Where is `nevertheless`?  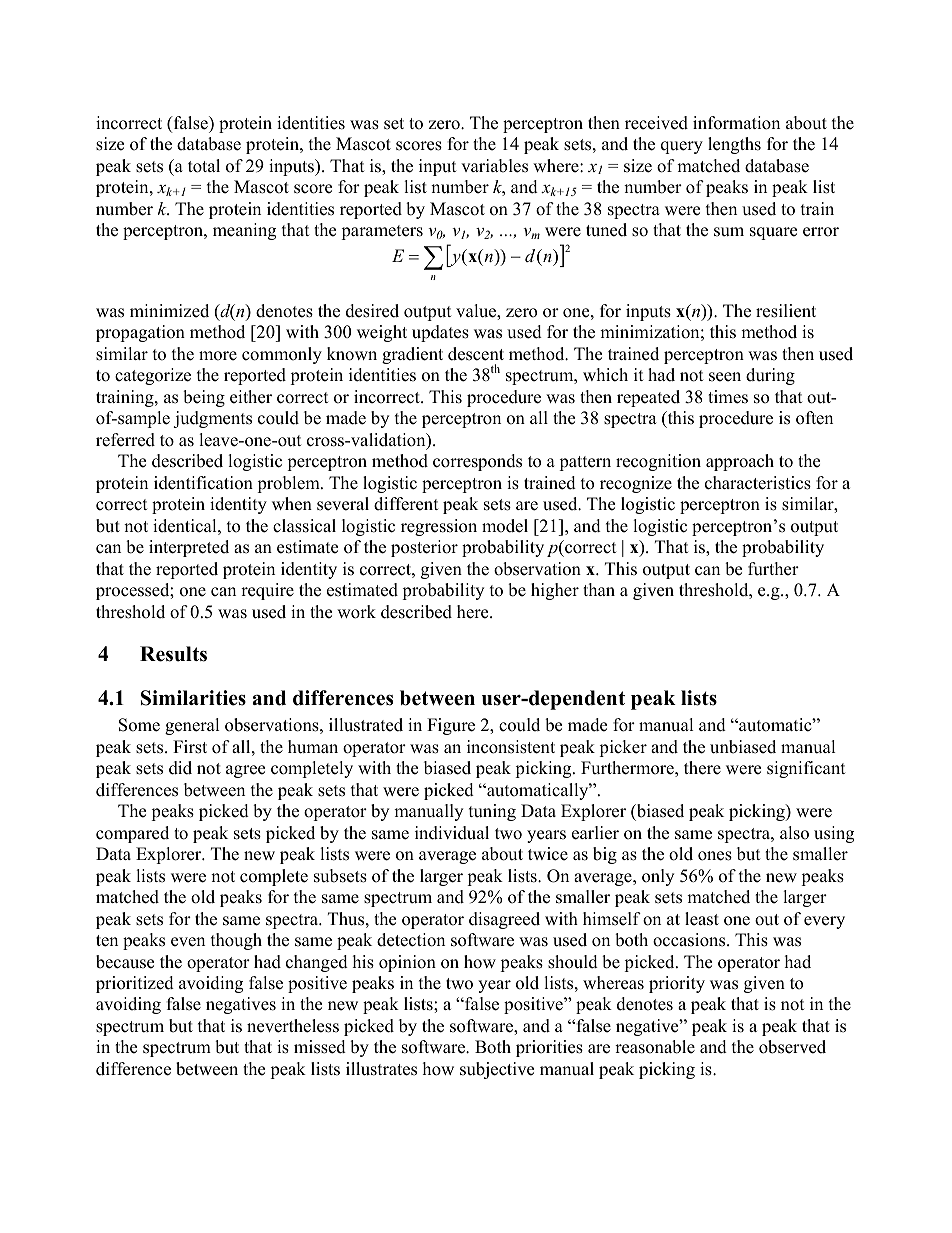
nevertheless is located at coordinates (293, 1026).
